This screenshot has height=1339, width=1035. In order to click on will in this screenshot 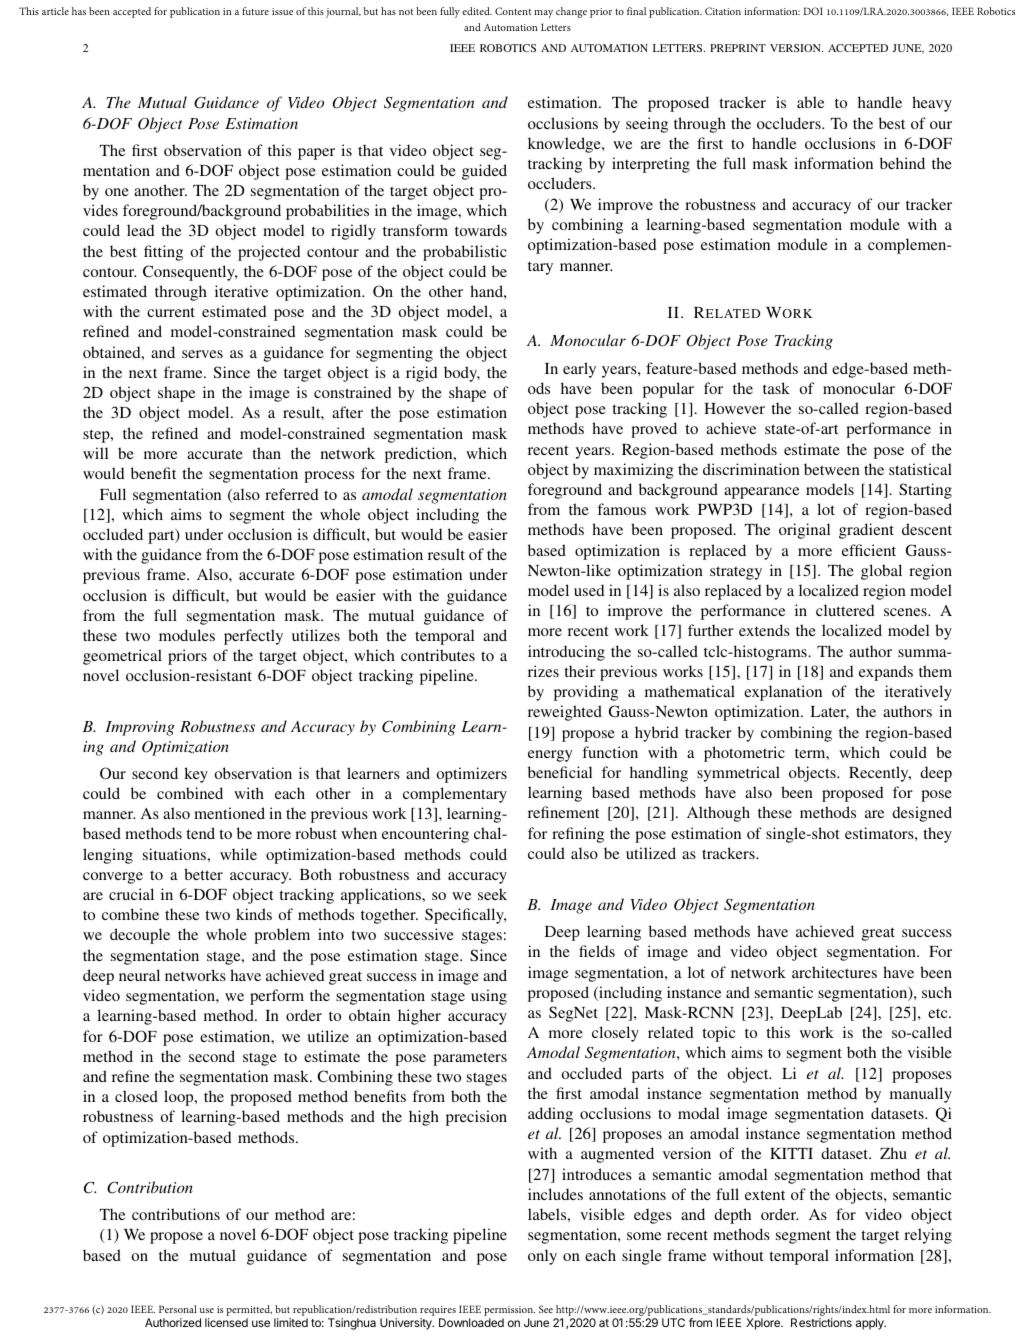, I will do `click(95, 453)`.
